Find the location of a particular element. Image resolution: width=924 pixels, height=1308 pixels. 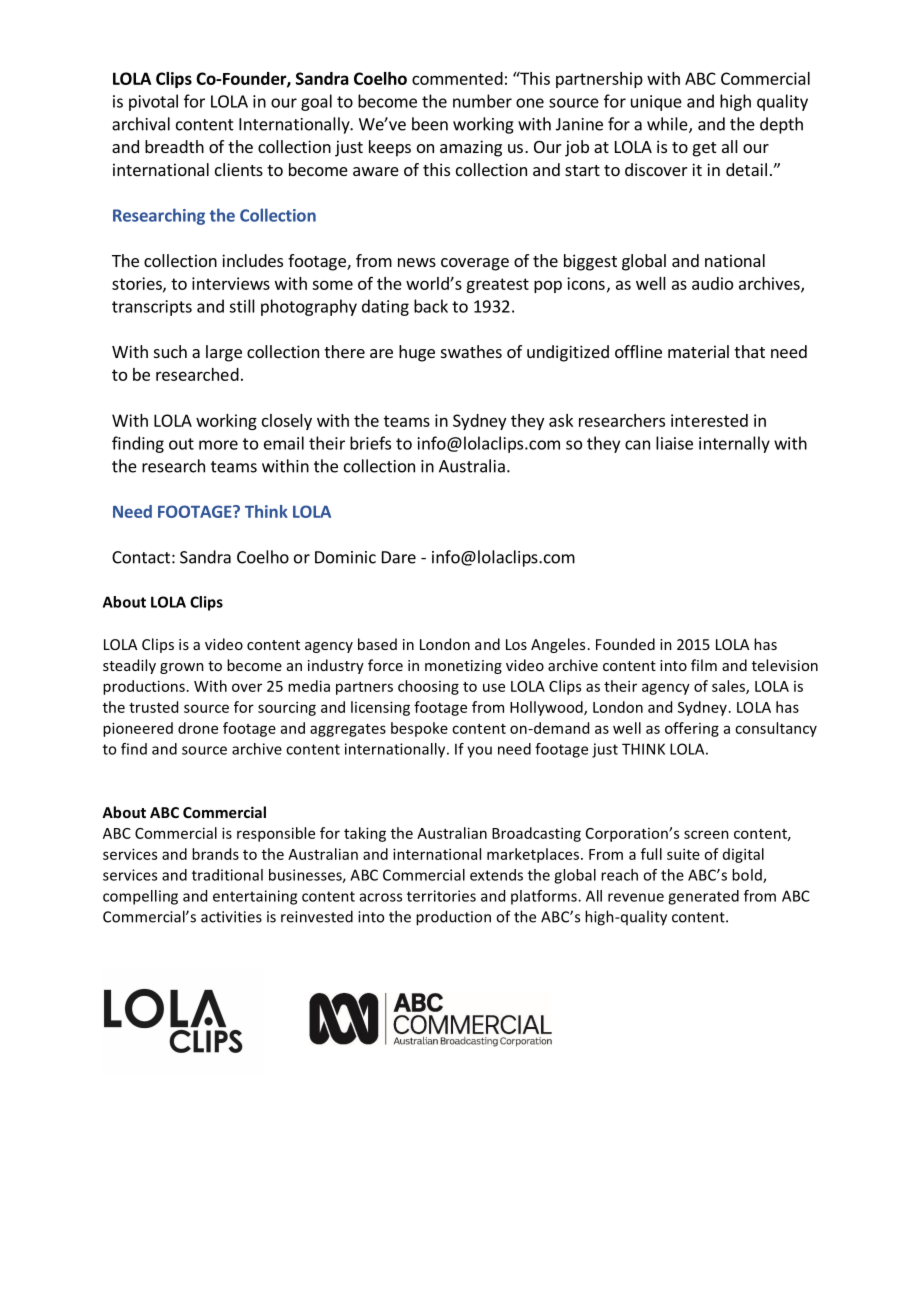

number is located at coordinates (482, 101).
